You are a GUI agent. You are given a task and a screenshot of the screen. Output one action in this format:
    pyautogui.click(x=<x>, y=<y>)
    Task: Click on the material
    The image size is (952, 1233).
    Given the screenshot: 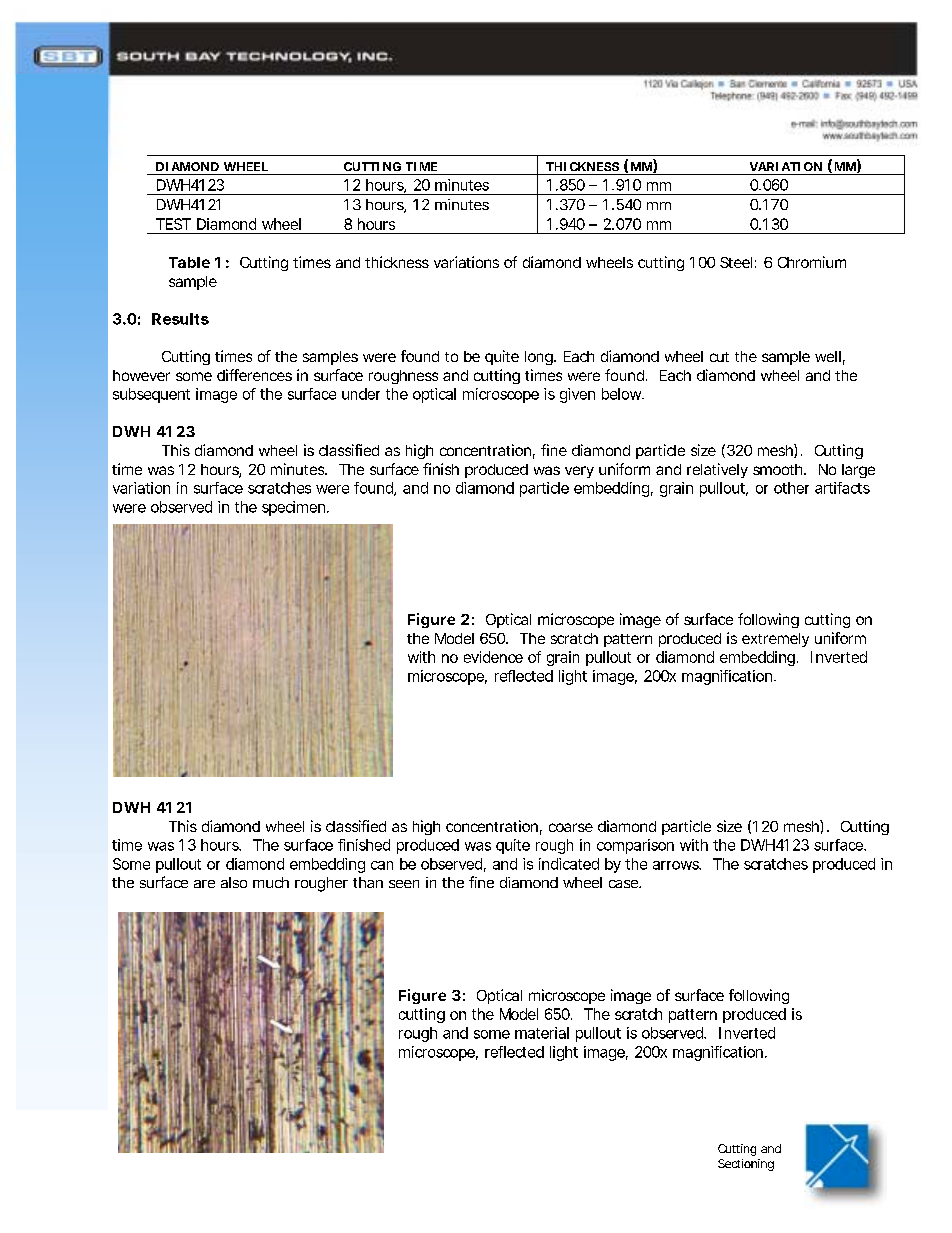 What is the action you would take?
    pyautogui.click(x=542, y=1033)
